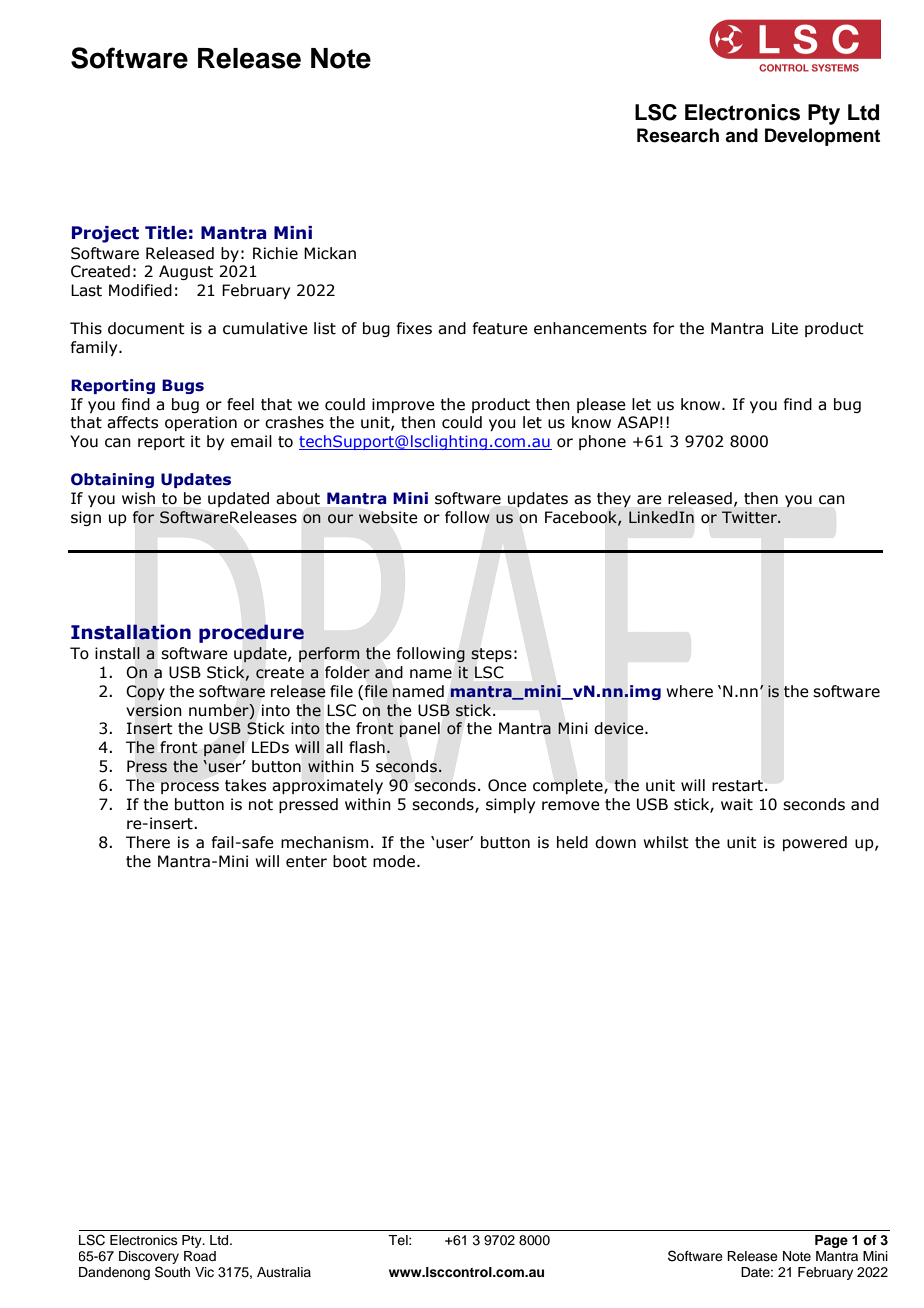 The image size is (924, 1308). I want to click on improve, so click(403, 405).
